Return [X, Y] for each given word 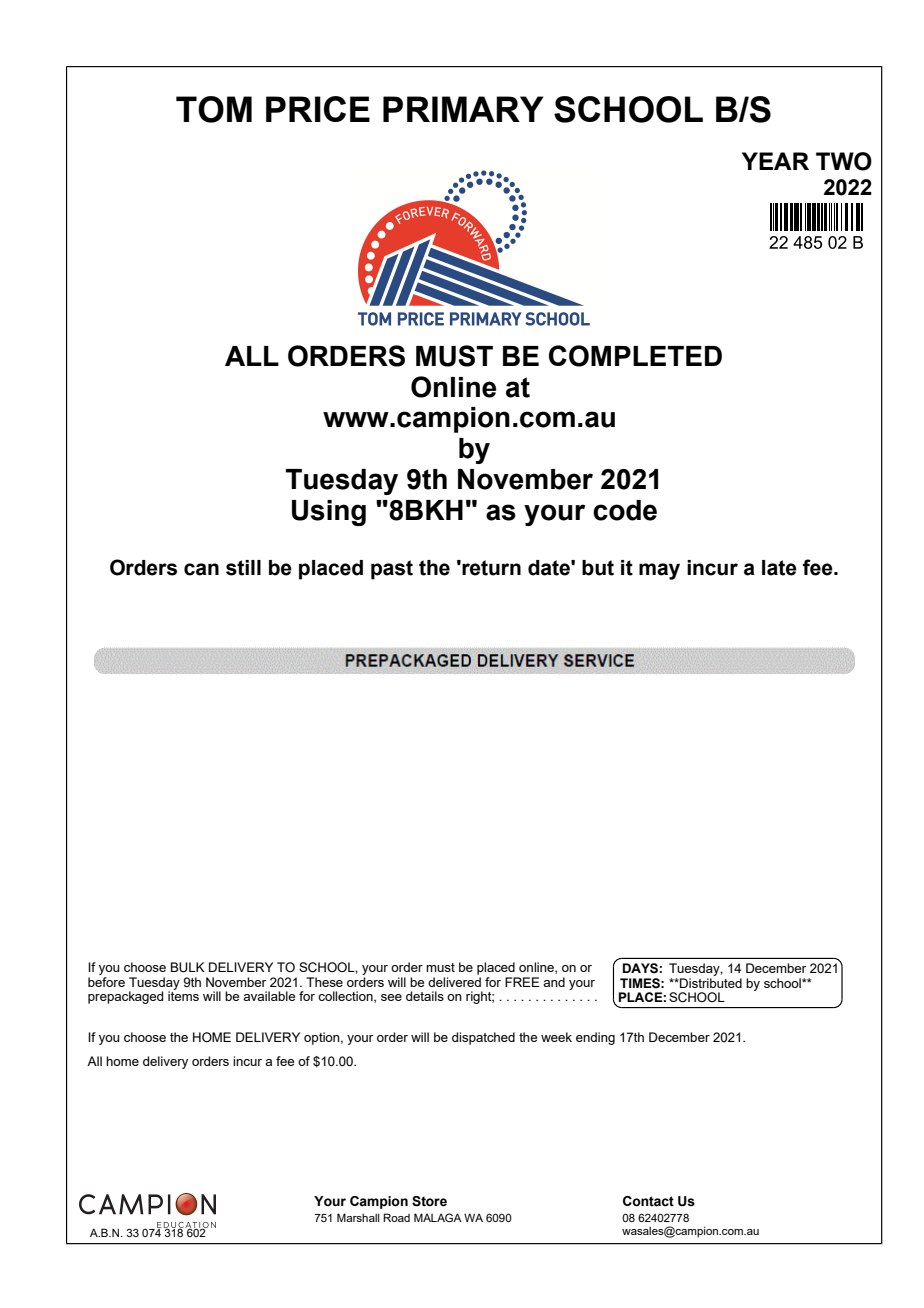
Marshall [358, 1217]
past [392, 570]
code [625, 510]
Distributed [710, 983]
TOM [214, 109]
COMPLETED [635, 356]
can [201, 569]
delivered [454, 982]
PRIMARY [463, 109]
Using [329, 513]
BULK [188, 967]
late [779, 568]
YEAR [775, 161]
